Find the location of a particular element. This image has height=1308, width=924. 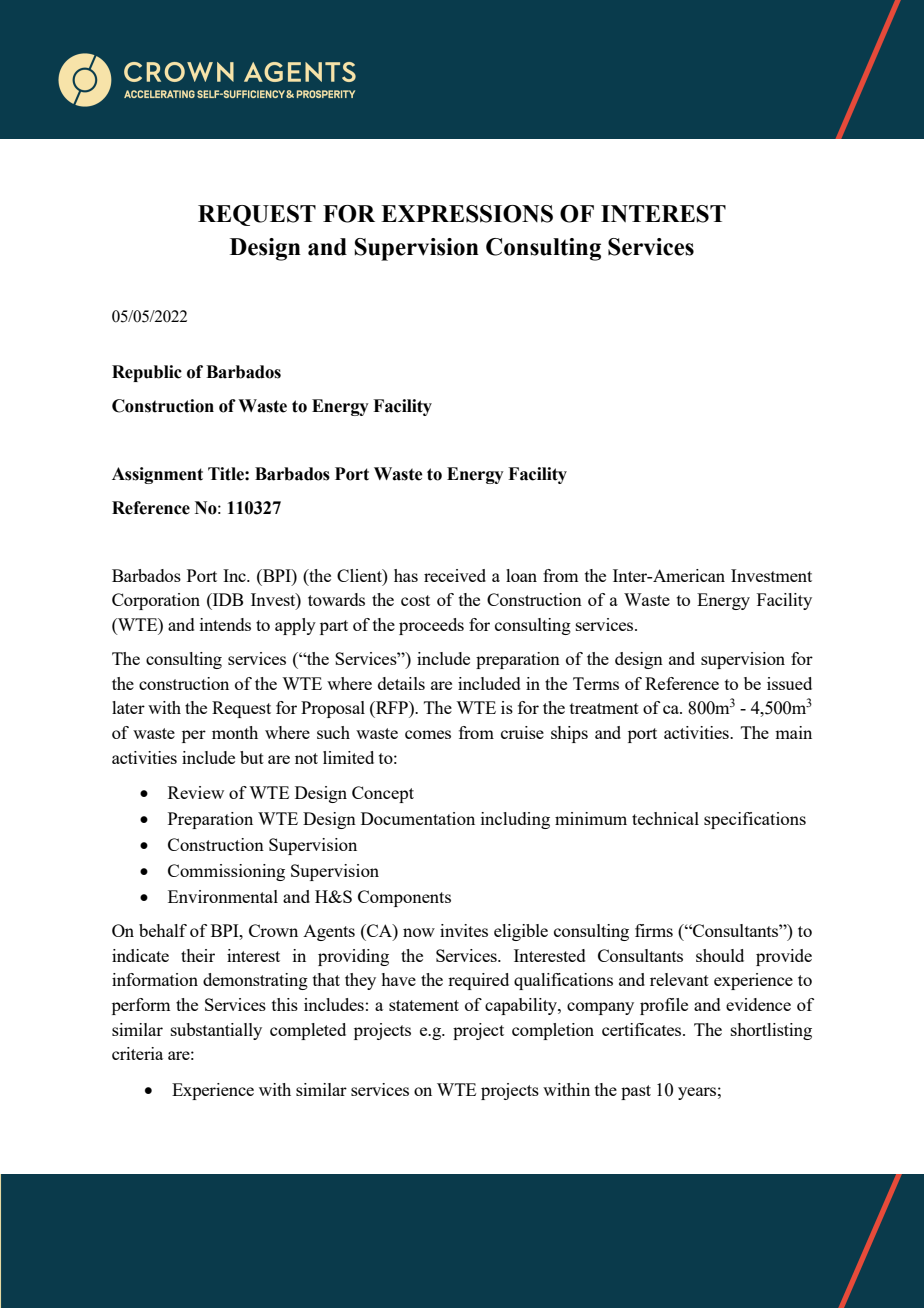

EXPRESSIONS is located at coordinates (467, 214).
